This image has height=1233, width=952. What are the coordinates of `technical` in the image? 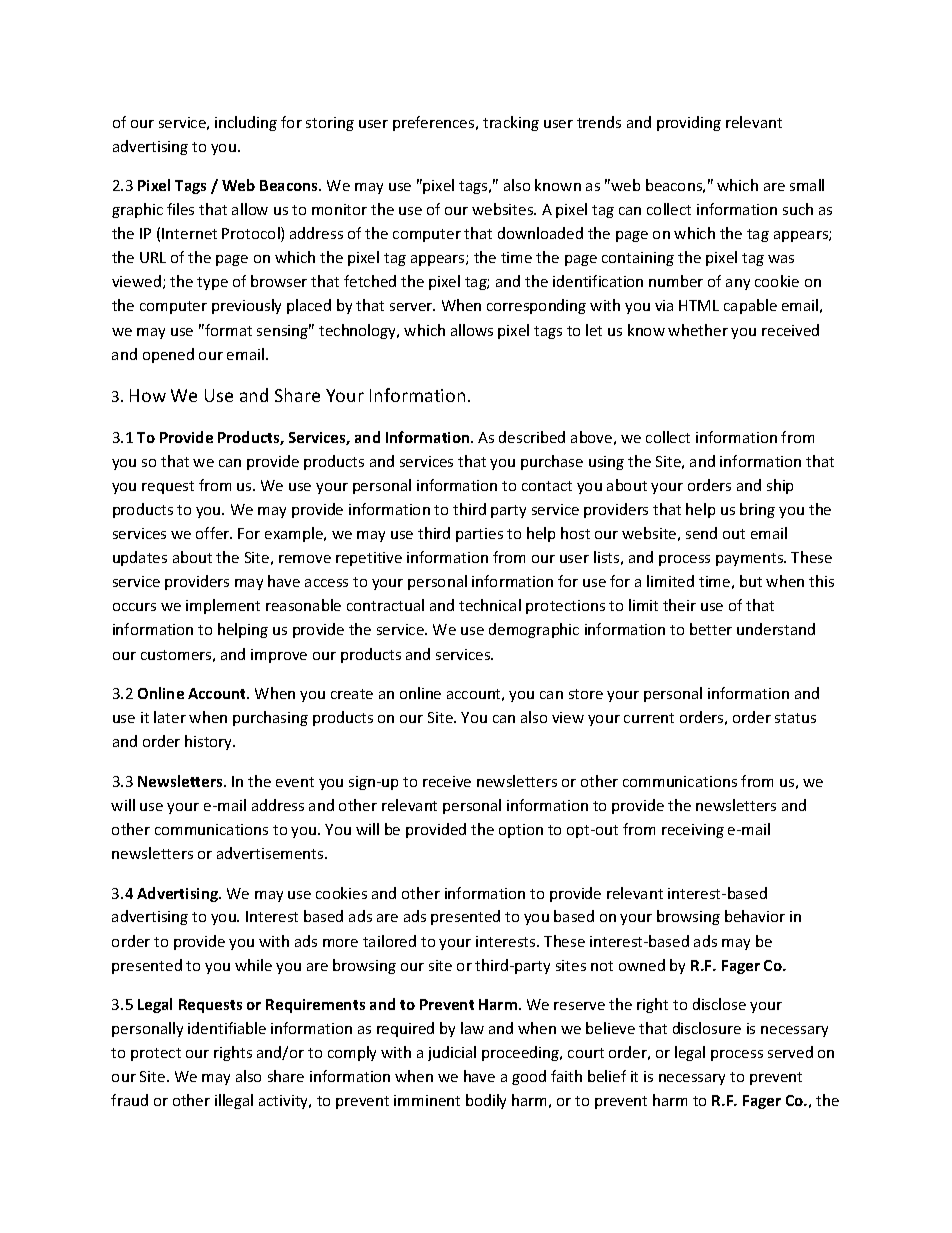 It's located at (490, 605).
